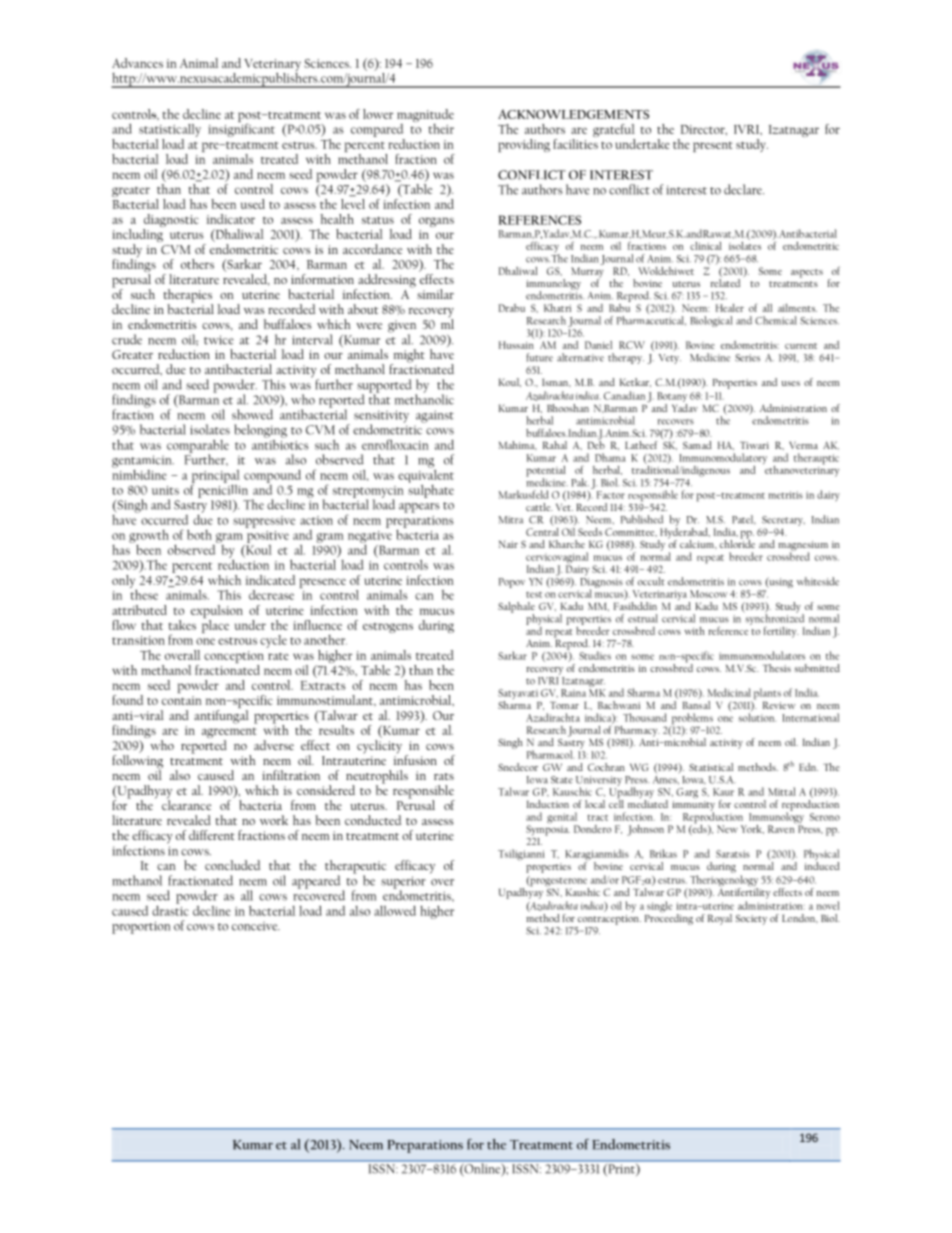 The width and height of the screenshot is (952, 1233). What do you see at coordinates (425, 115) in the screenshot?
I see `magnitude` at bounding box center [425, 115].
